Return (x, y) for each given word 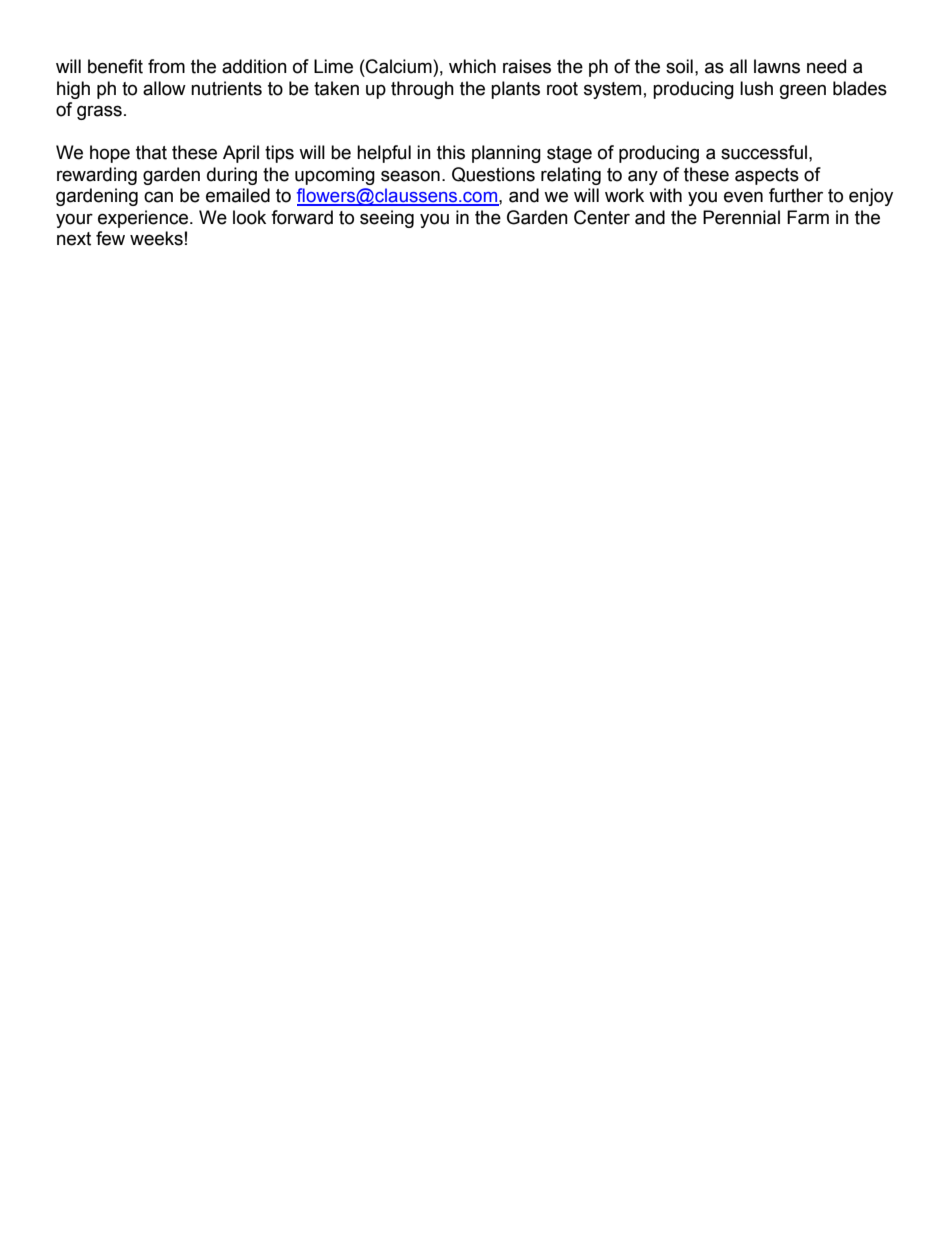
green (803, 91)
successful (764, 152)
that (151, 152)
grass (99, 112)
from (166, 66)
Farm (808, 217)
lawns (777, 66)
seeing (387, 219)
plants (515, 90)
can (158, 197)
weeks (156, 238)
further (796, 195)
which (472, 66)
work (624, 195)
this (451, 152)
